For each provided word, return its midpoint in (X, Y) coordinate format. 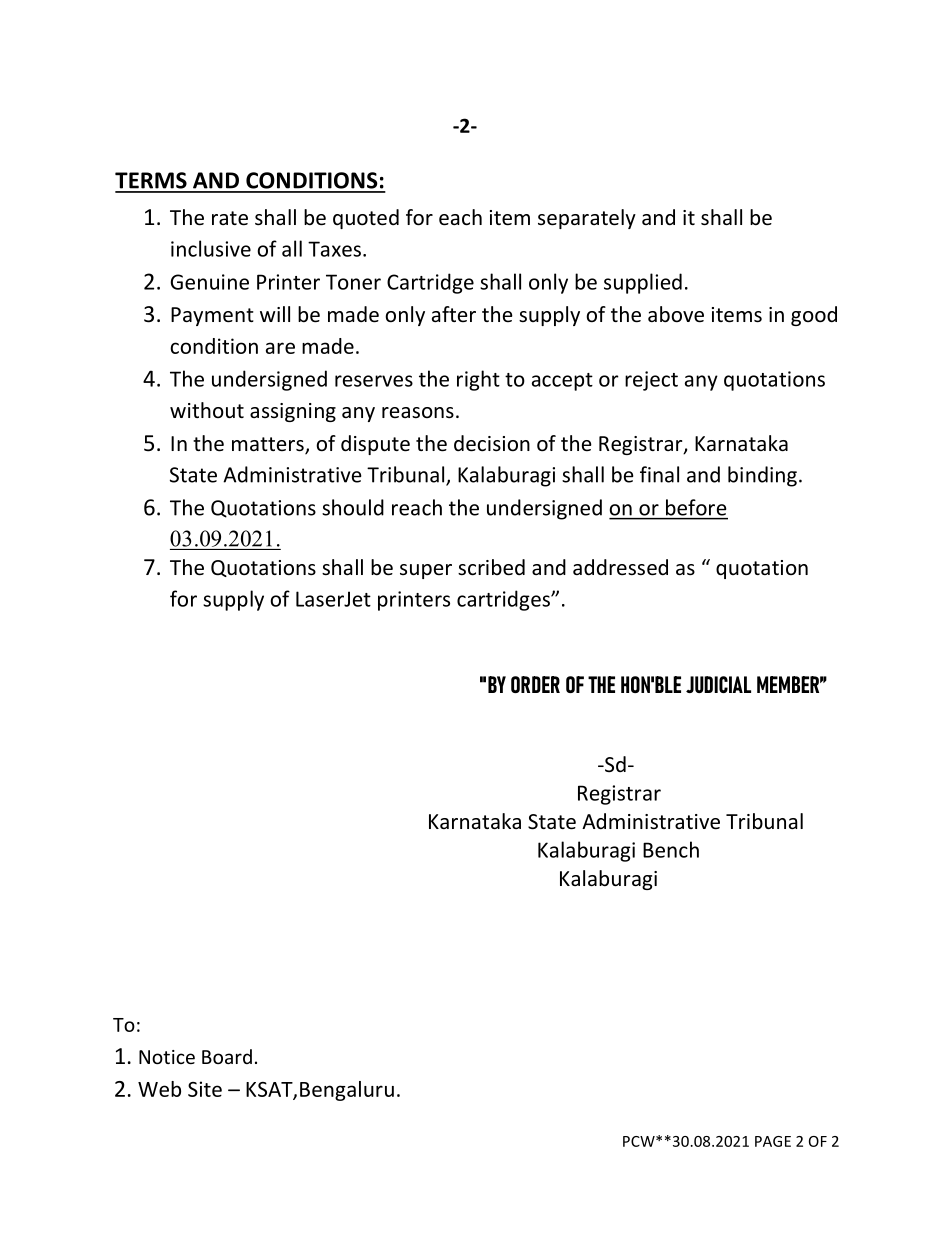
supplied (643, 283)
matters (269, 445)
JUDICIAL (718, 684)
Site (205, 1089)
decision (492, 443)
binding (762, 476)
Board (227, 1056)
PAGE (773, 1141)
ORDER (535, 684)
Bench (671, 849)
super (426, 571)
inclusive (211, 248)
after (454, 314)
